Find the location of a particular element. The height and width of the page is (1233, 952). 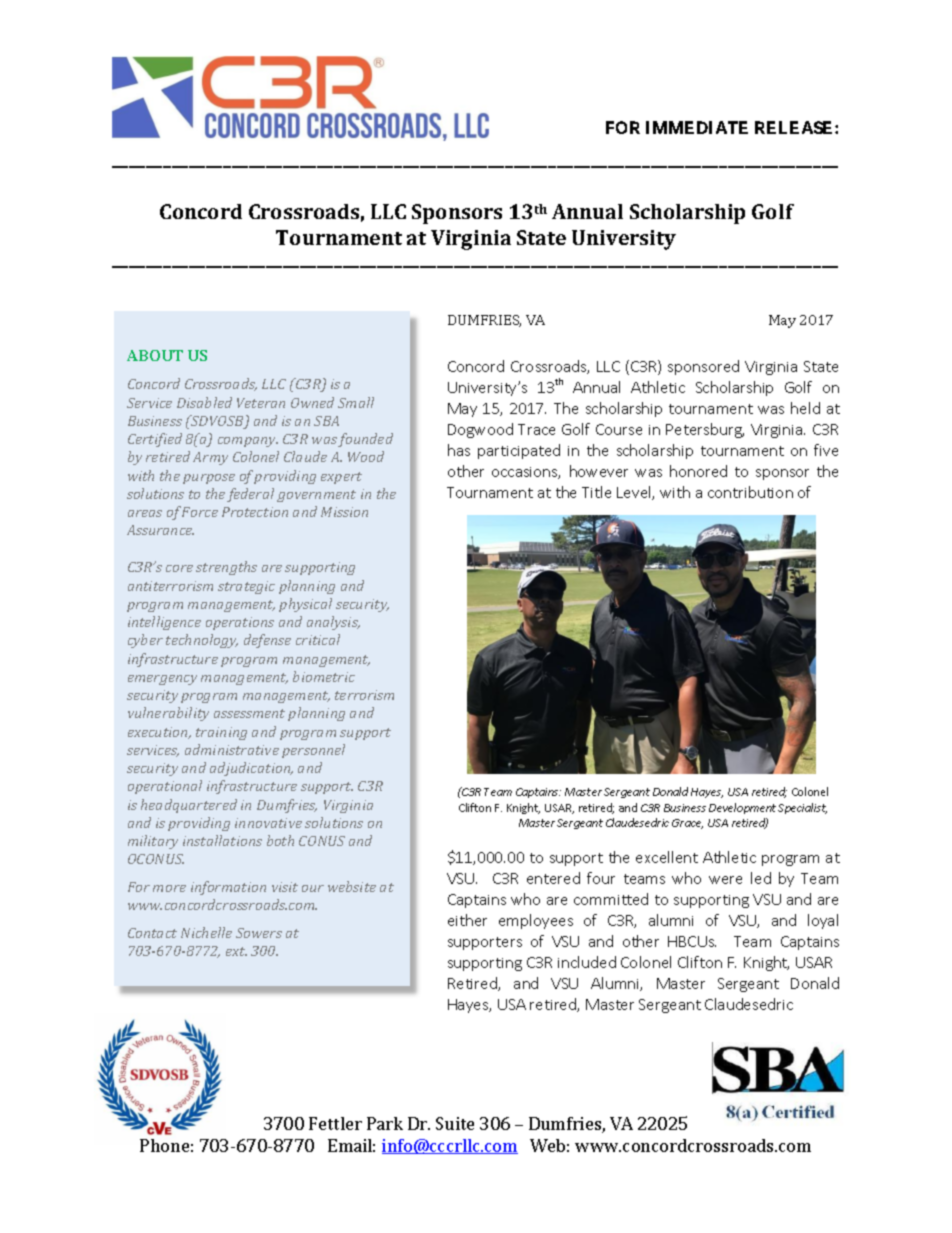

more is located at coordinates (169, 888).
